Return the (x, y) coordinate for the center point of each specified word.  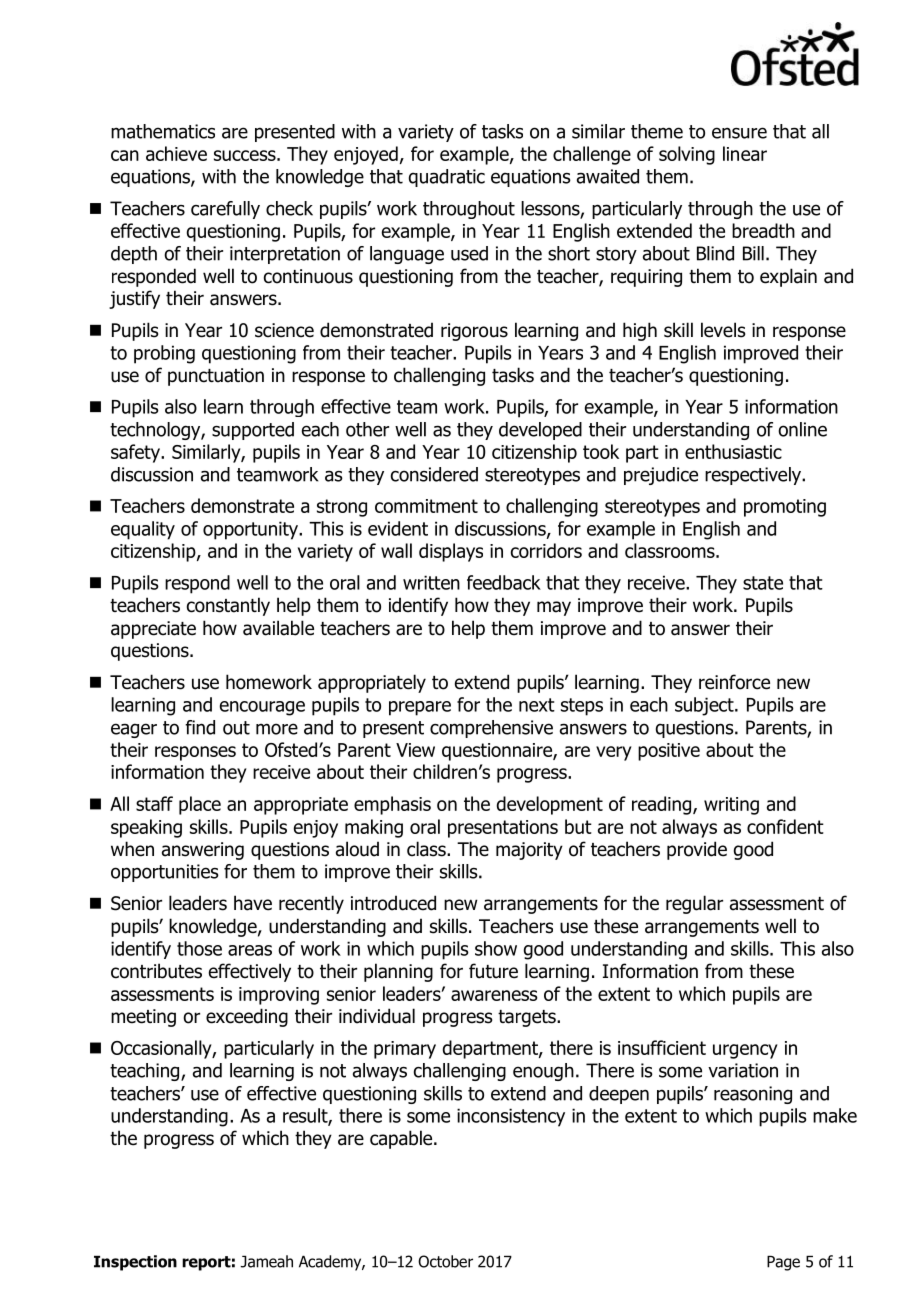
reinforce (734, 682)
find (200, 727)
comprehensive (491, 729)
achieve (176, 153)
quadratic (447, 178)
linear (745, 153)
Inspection (135, 1263)
